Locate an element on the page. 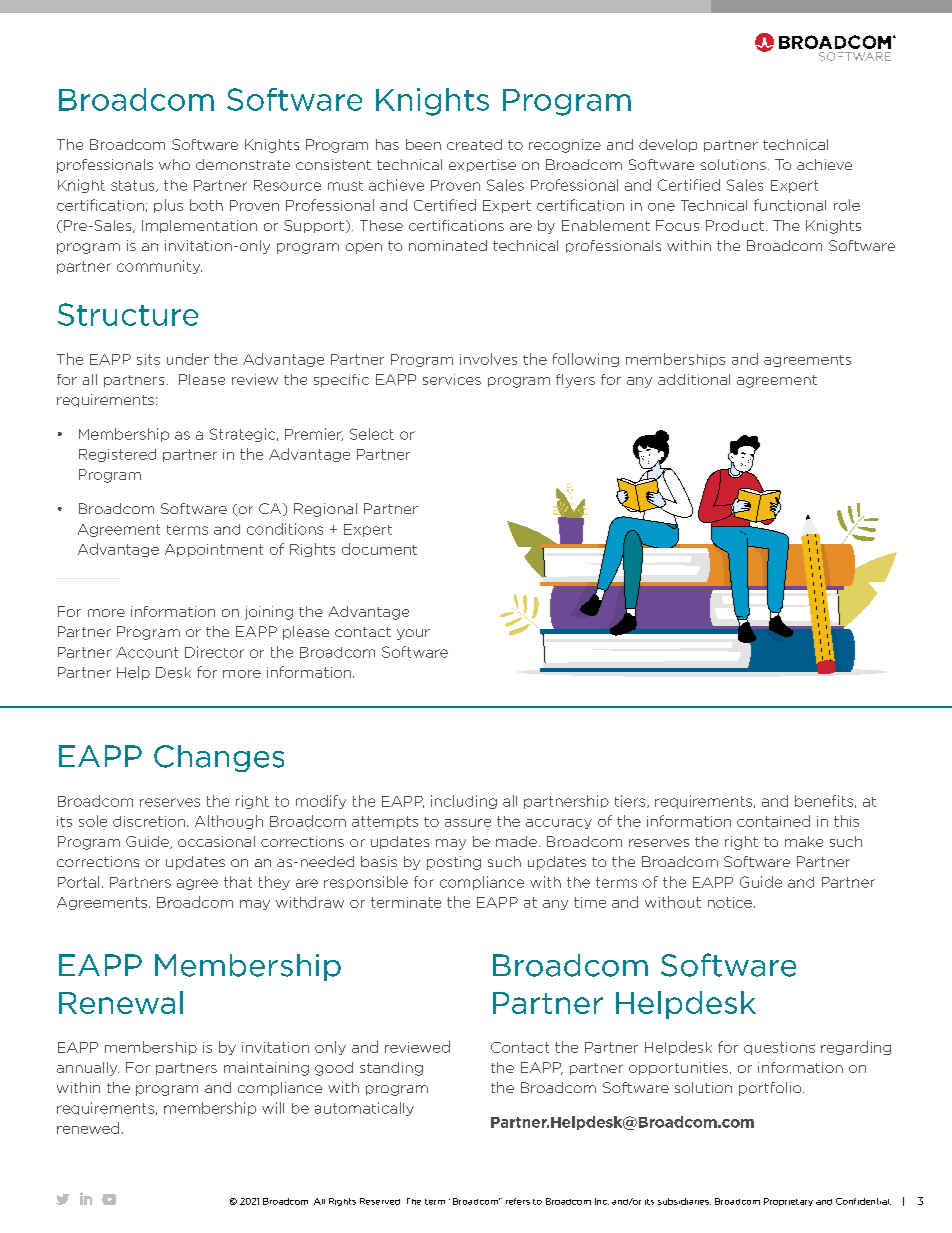 The width and height of the image is (952, 1233). renewed is located at coordinates (88, 1128).
